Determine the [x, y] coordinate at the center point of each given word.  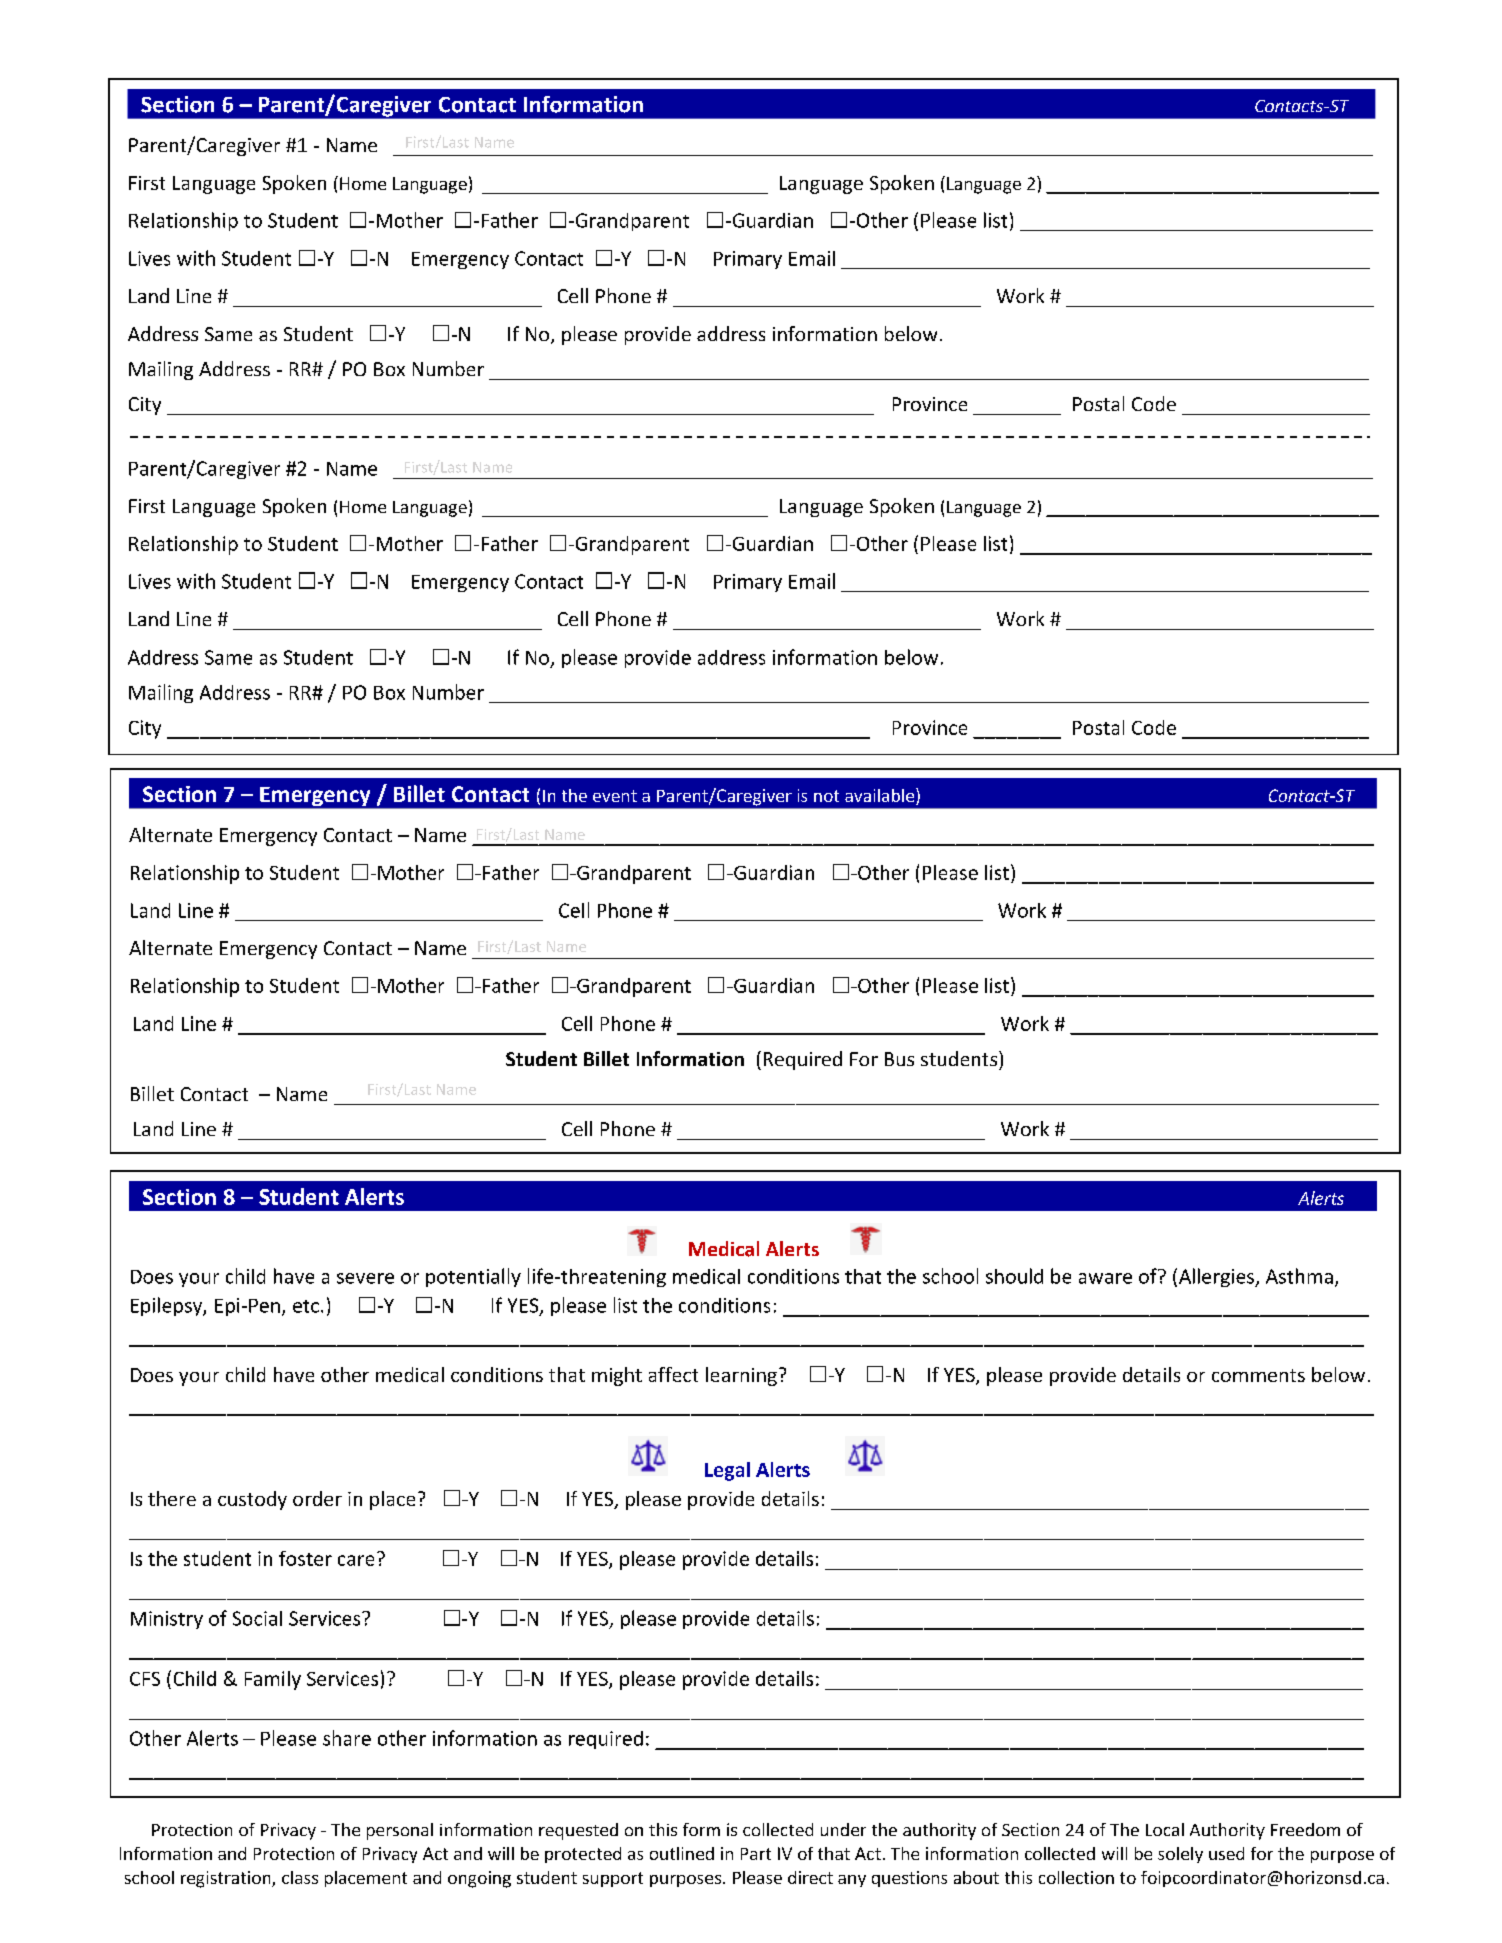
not [826, 796]
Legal [727, 1471]
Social [257, 1618]
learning [741, 1376]
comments [1258, 1375]
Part [756, 1854]
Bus [899, 1059]
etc [306, 1306]
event [615, 796]
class [300, 1877]
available [881, 796]
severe [365, 1278]
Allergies [1218, 1277]
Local [1165, 1829]
